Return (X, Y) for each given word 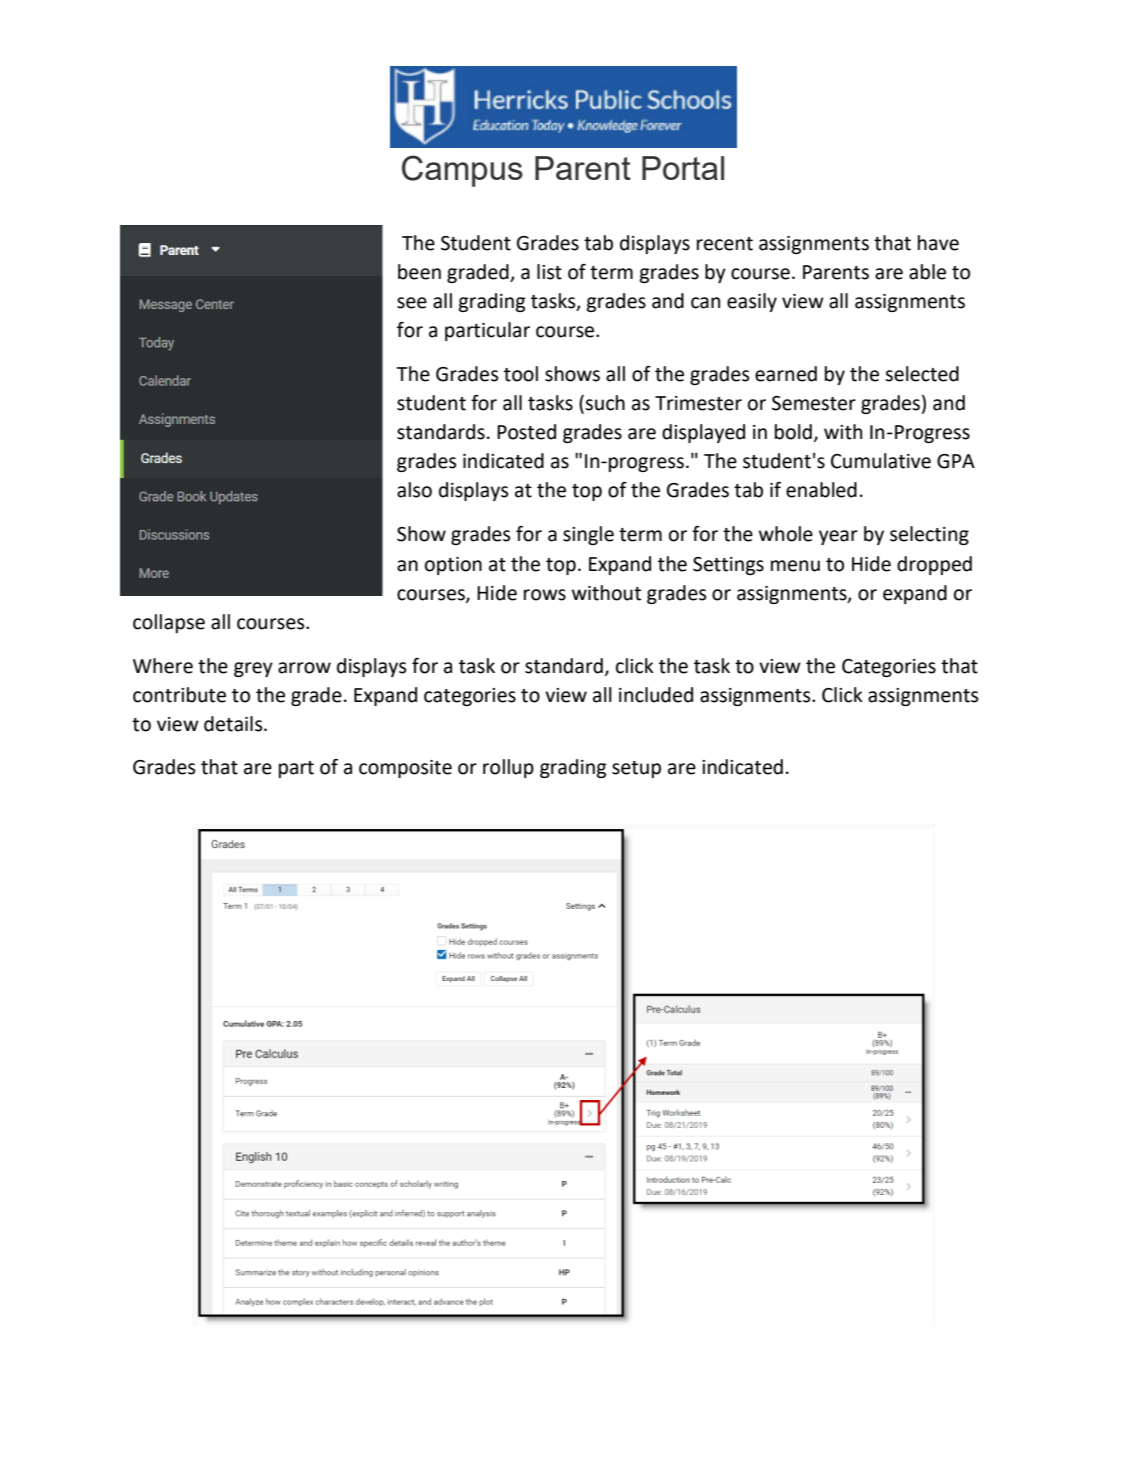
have (938, 243)
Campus (462, 171)
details (234, 724)
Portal (683, 168)
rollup (508, 768)
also (414, 490)
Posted (526, 432)
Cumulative (881, 461)
